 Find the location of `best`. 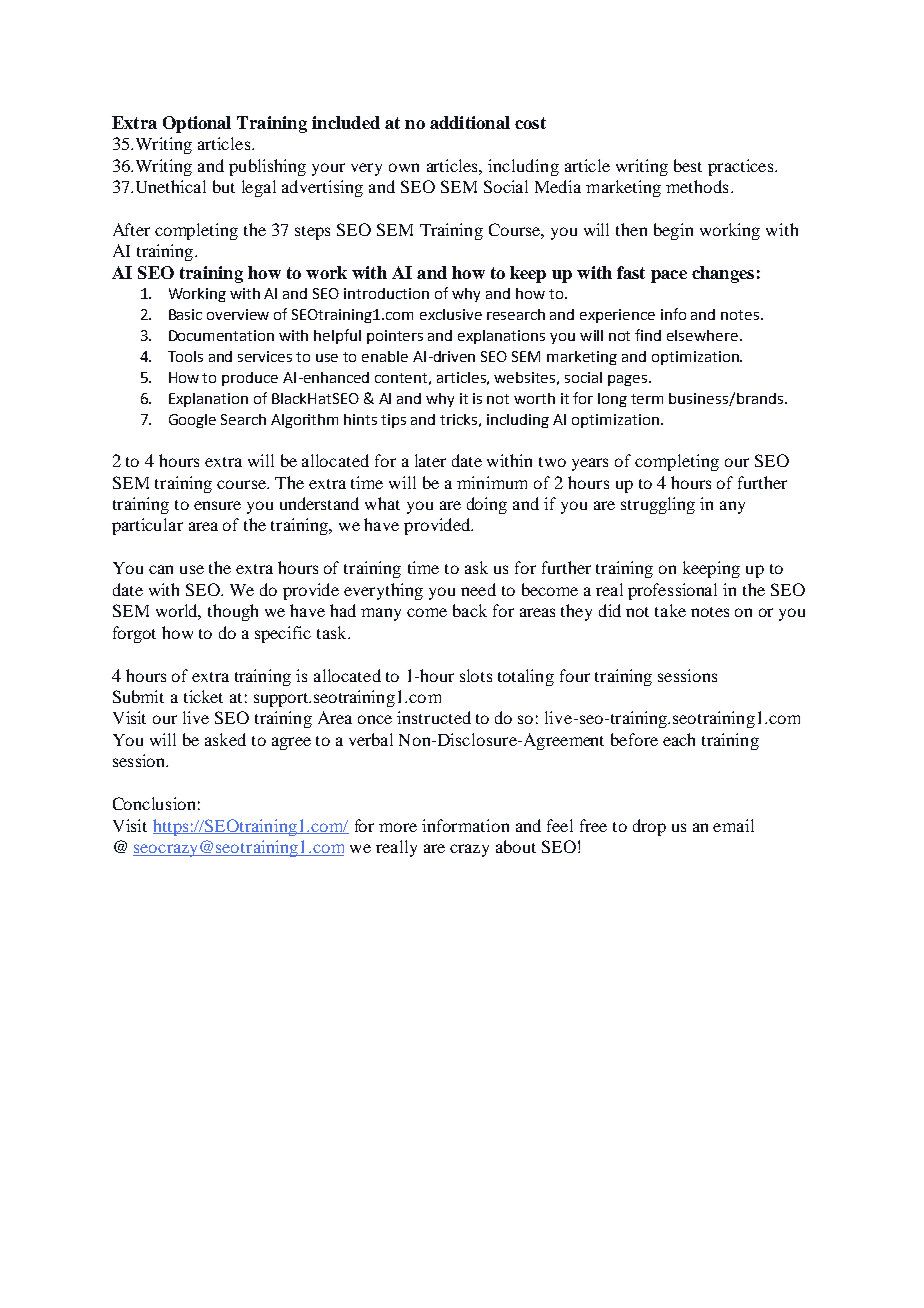

best is located at coordinates (688, 165).
